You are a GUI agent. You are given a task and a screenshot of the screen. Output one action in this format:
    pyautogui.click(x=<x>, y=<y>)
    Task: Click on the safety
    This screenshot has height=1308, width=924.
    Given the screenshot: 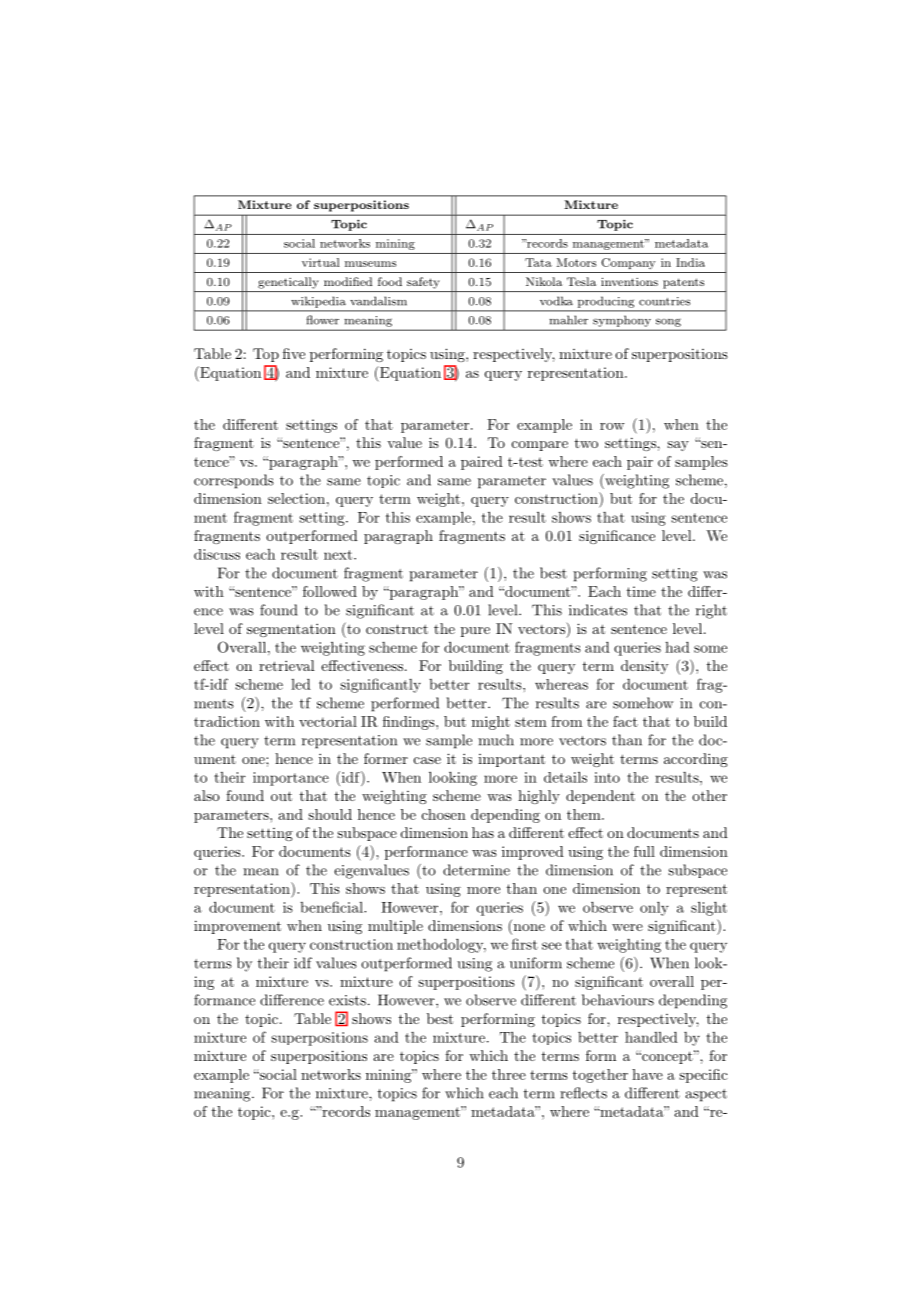 What is the action you would take?
    pyautogui.click(x=423, y=283)
